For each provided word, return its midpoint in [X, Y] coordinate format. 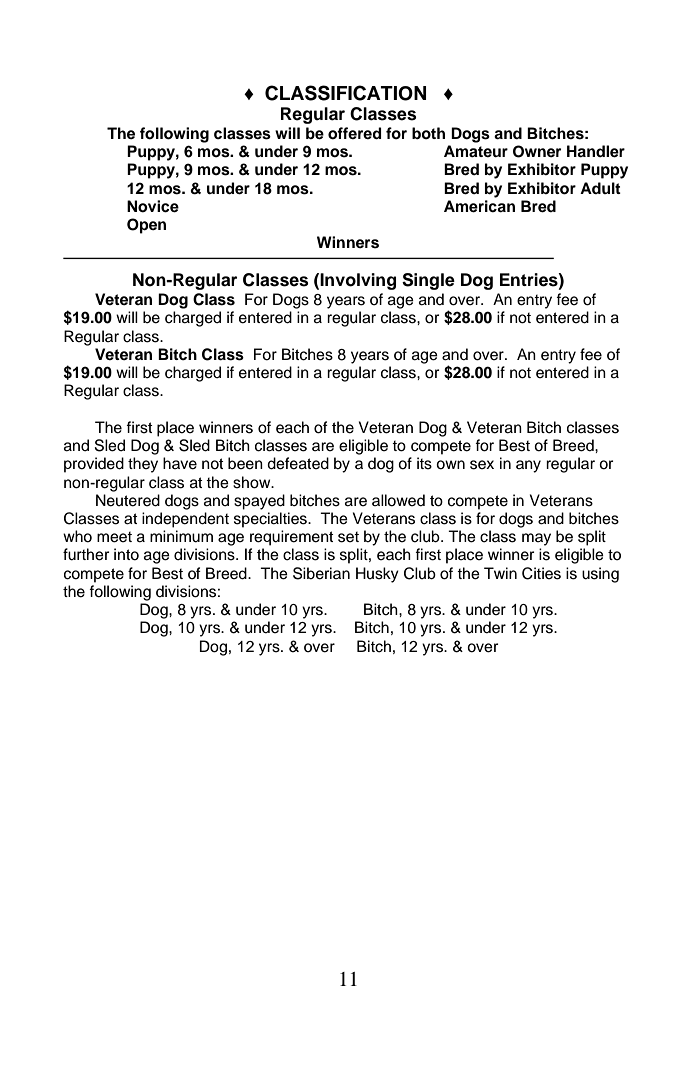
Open [146, 226]
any [528, 466]
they [143, 465]
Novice [153, 206]
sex [482, 465]
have [180, 463]
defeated [298, 463]
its [424, 463]
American [479, 206]
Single [428, 281]
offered [354, 133]
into [126, 554]
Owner [537, 151]
